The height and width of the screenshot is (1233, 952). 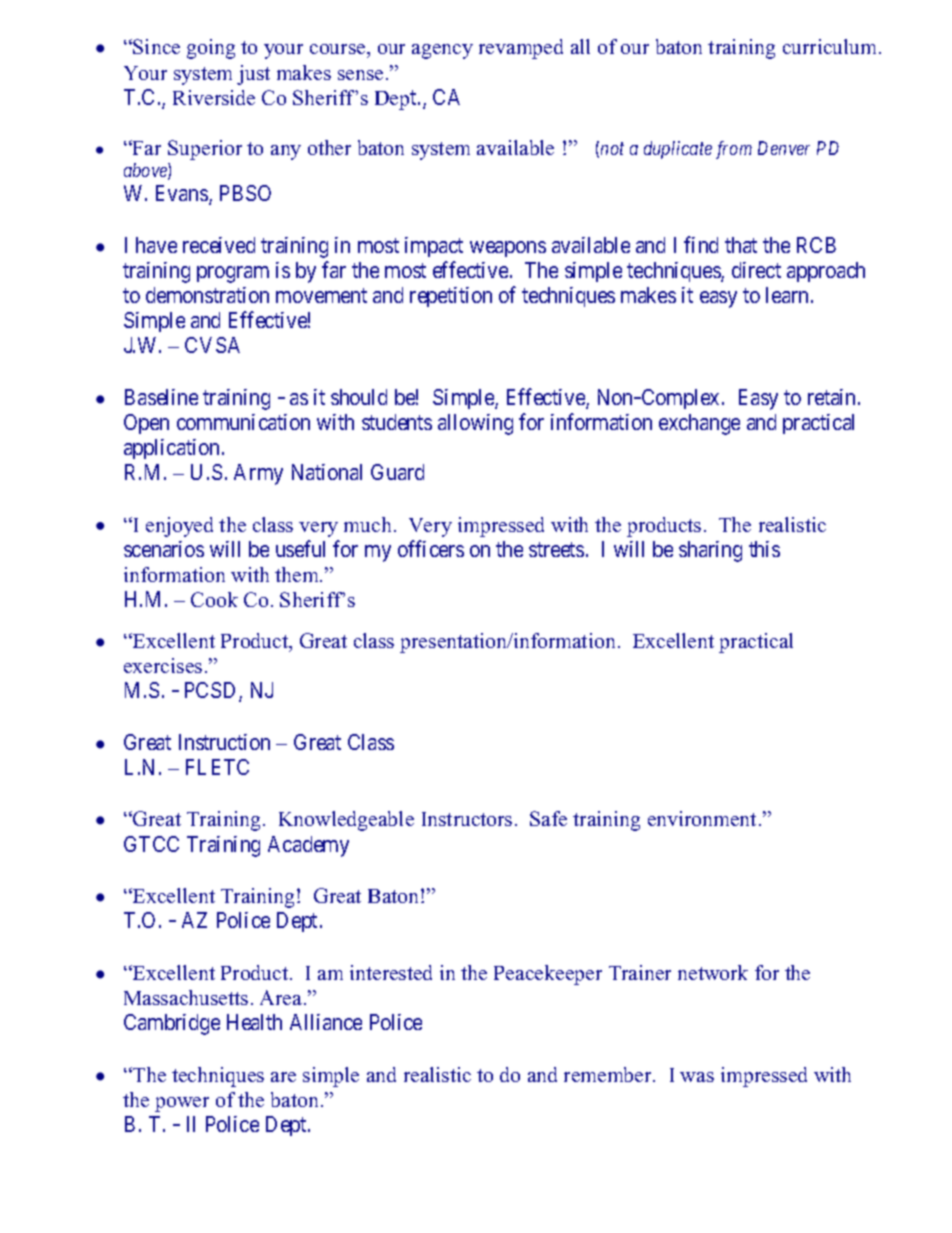 What do you see at coordinates (702, 818) in the screenshot?
I see `environment` at bounding box center [702, 818].
